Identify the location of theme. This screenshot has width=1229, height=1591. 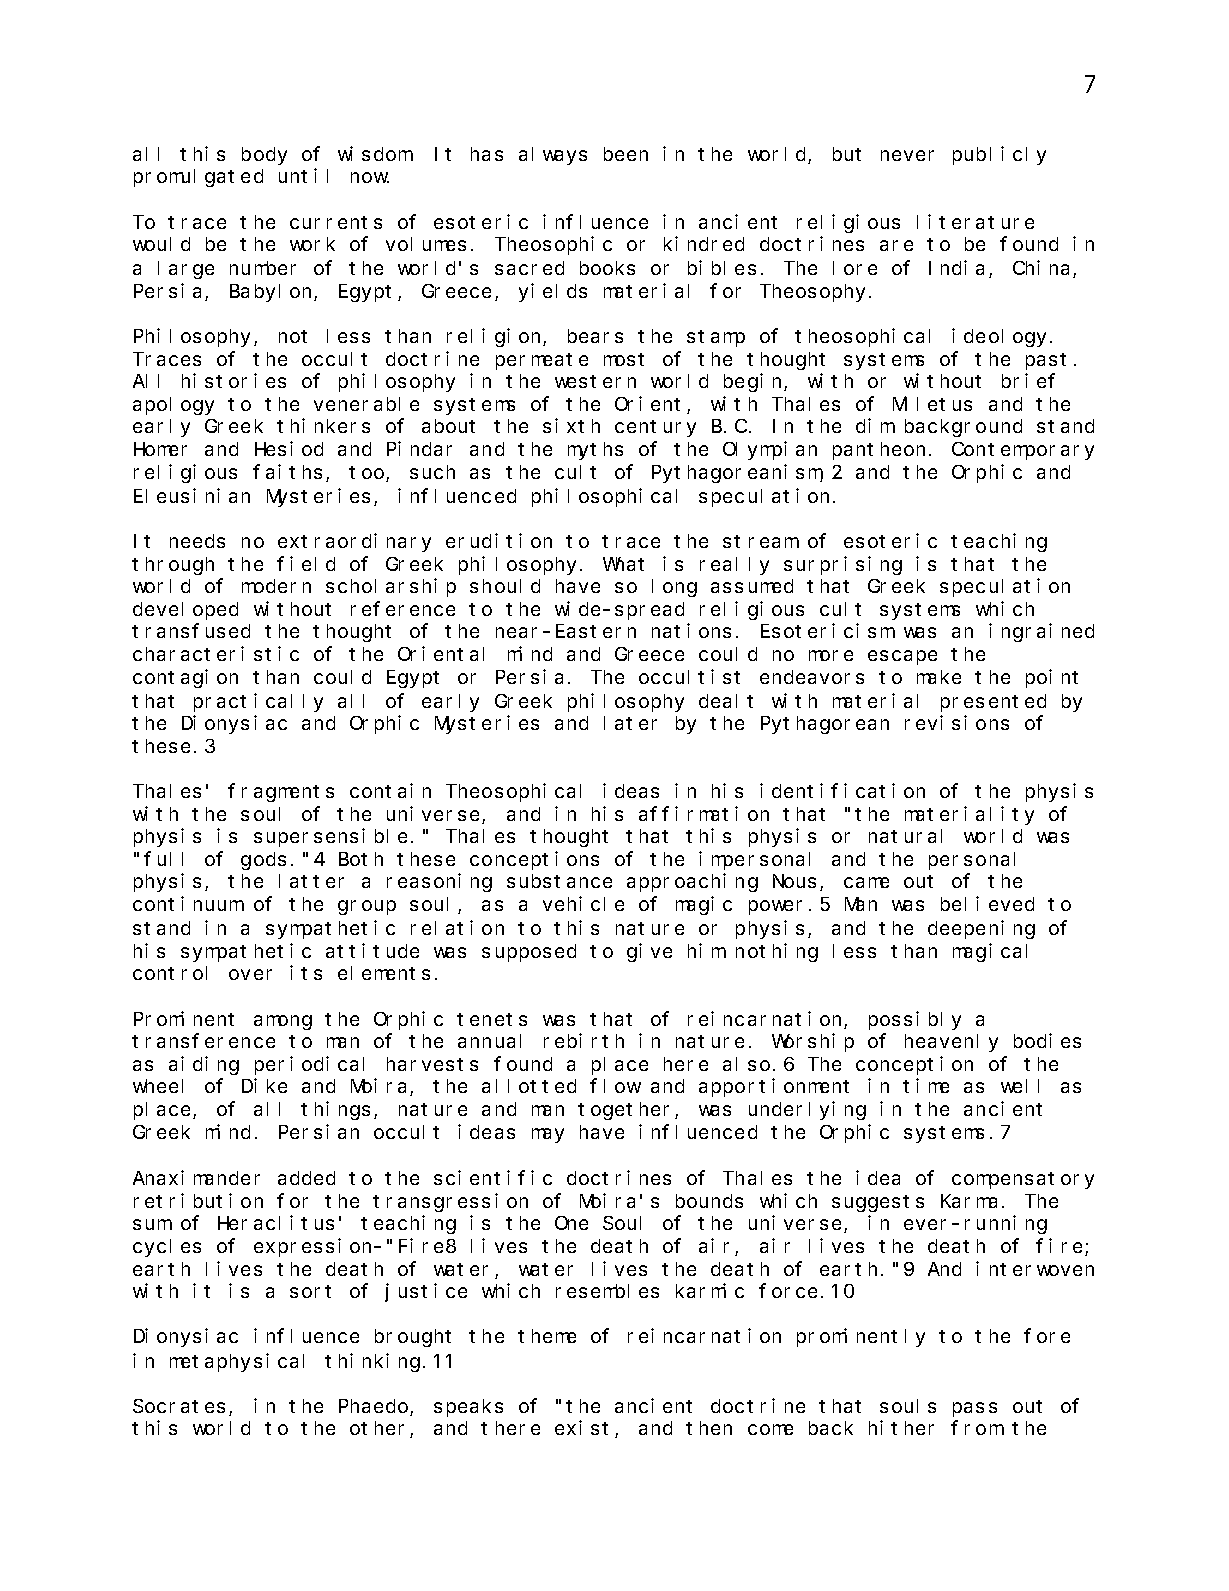
(547, 1336).
